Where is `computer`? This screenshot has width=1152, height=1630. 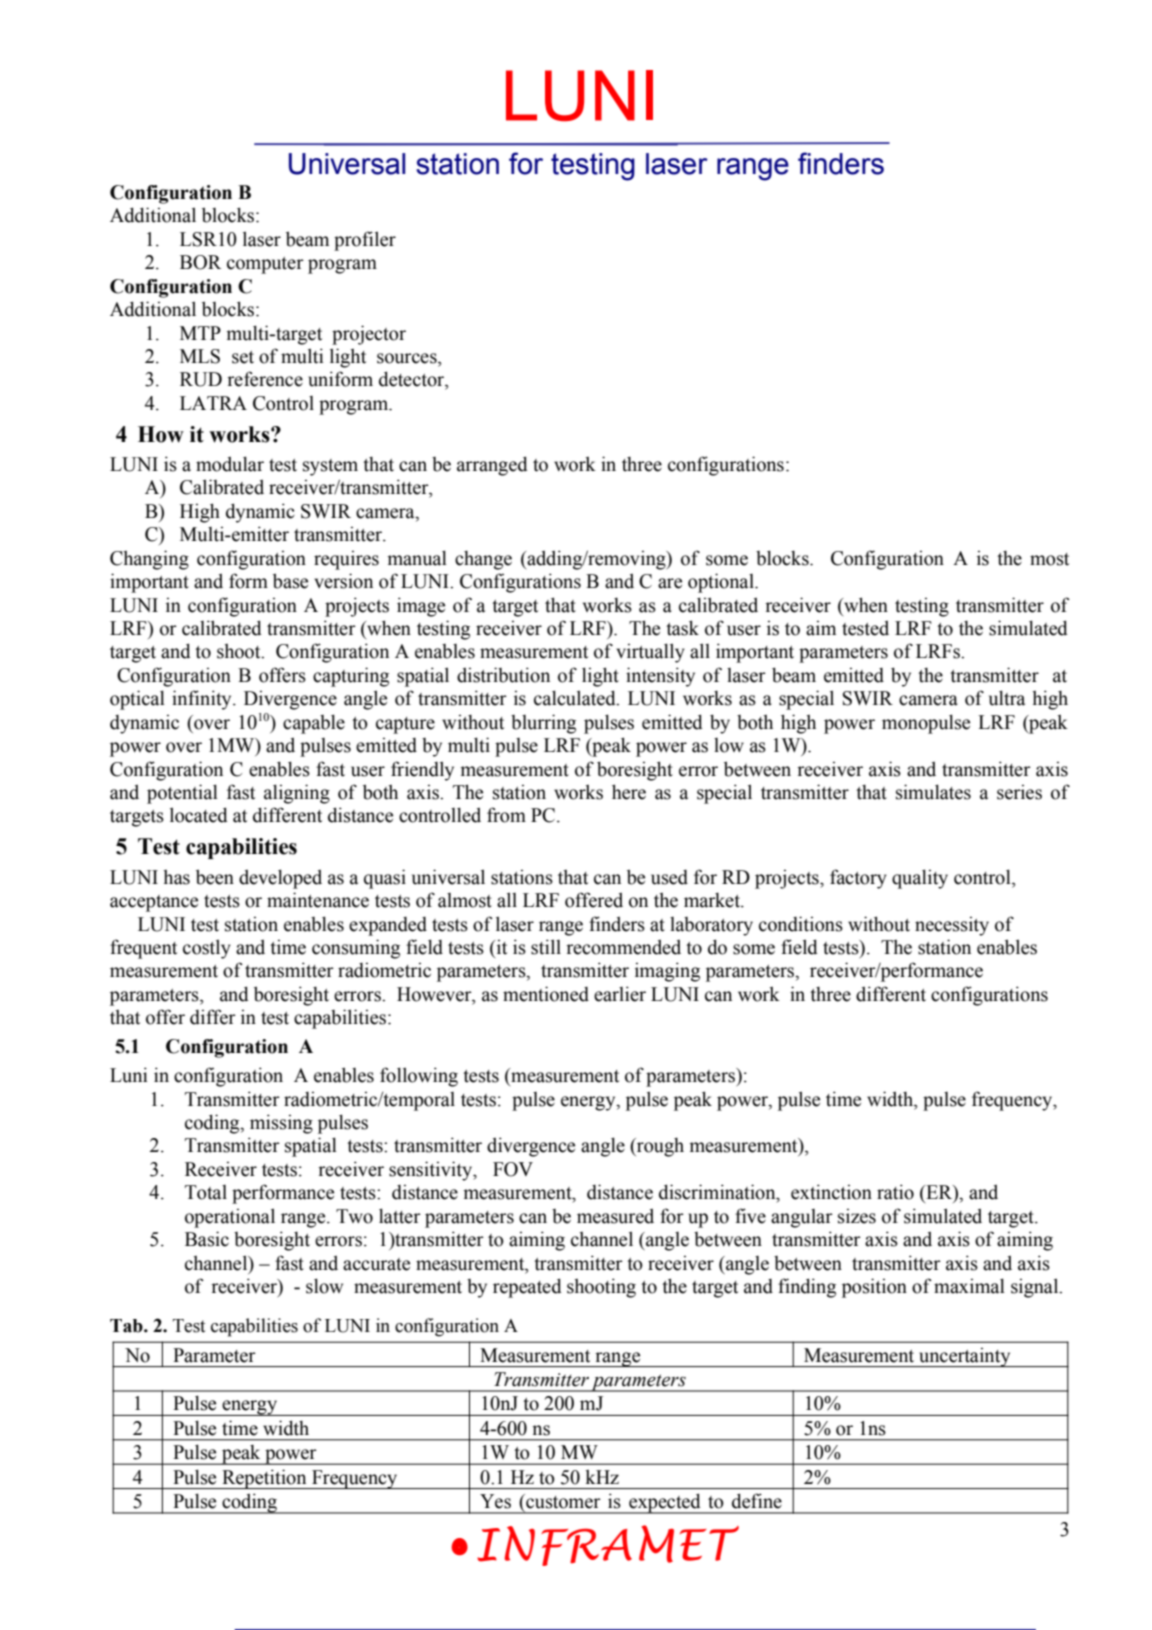
computer is located at coordinates (265, 265).
